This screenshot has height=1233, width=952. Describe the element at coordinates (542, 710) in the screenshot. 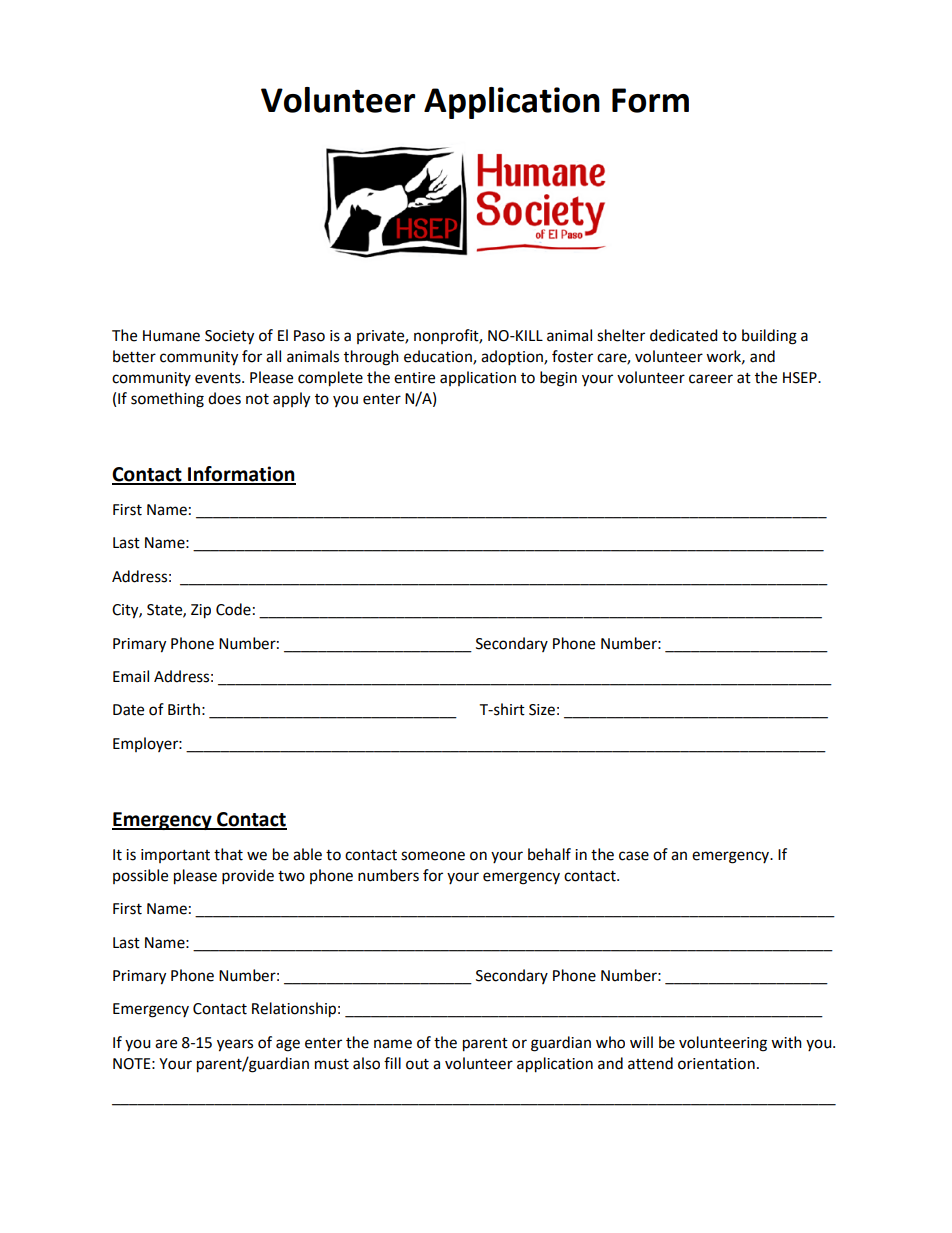

I see `Size` at that location.
